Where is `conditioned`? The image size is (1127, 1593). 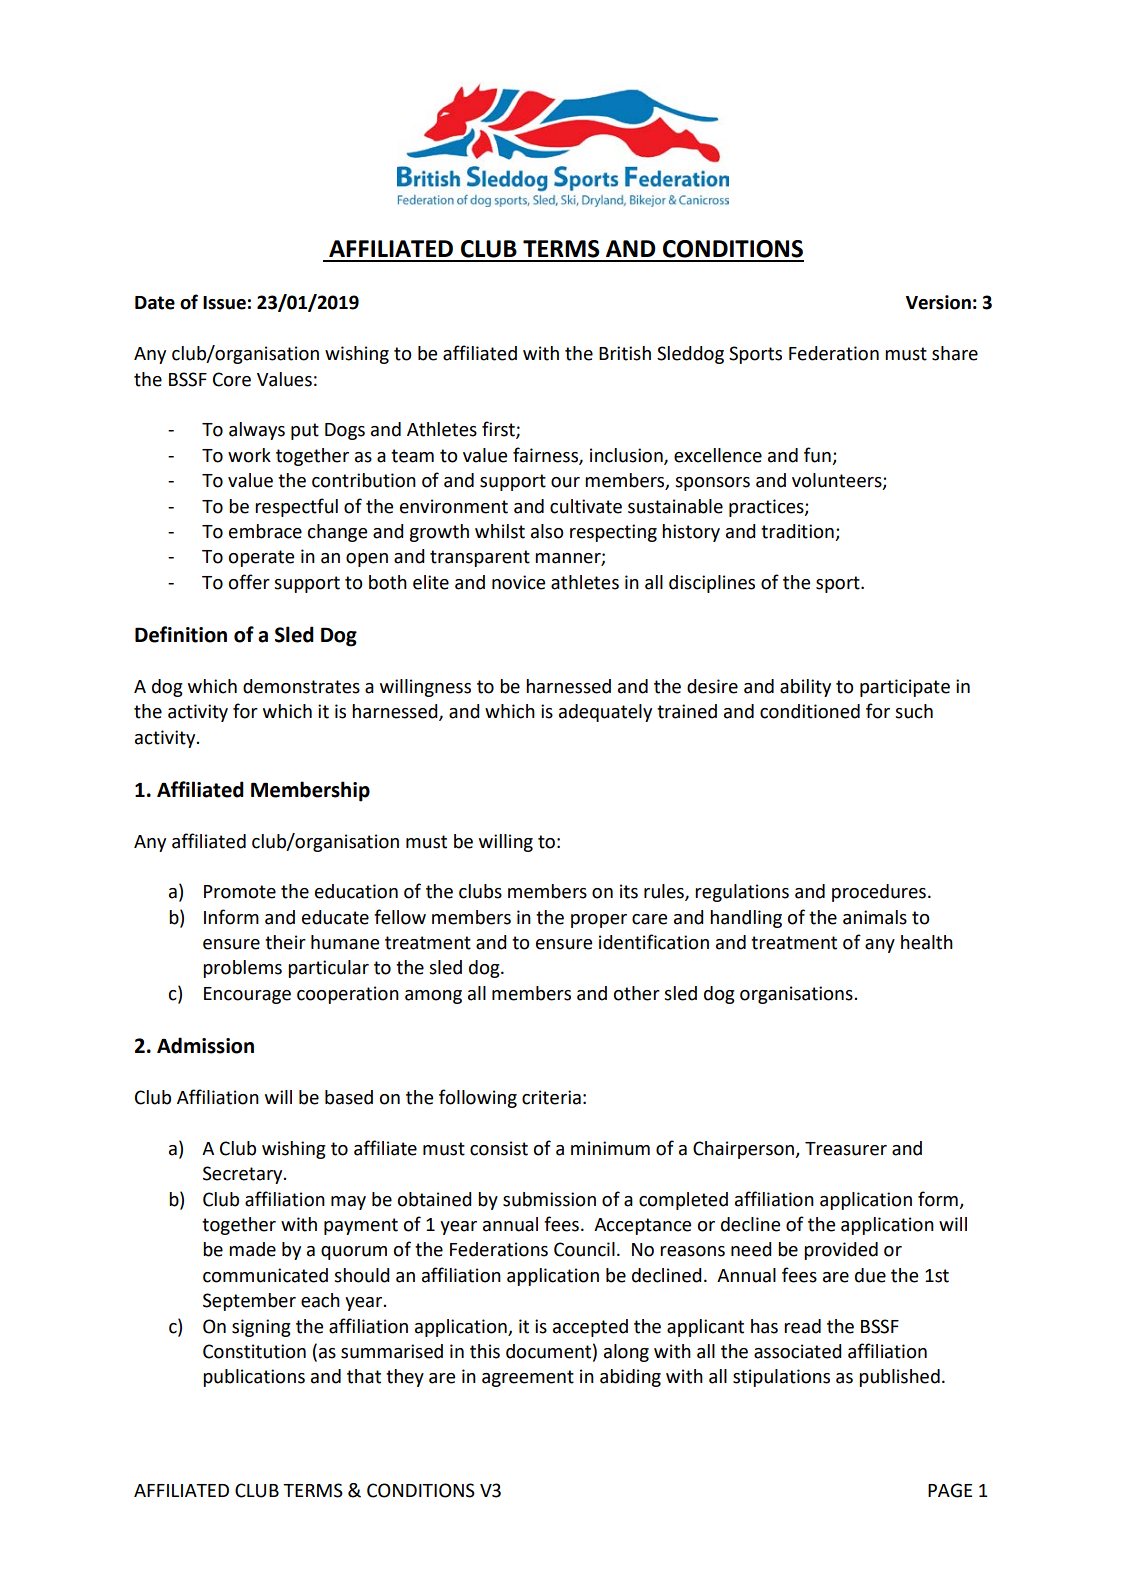
conditioned is located at coordinates (810, 711).
